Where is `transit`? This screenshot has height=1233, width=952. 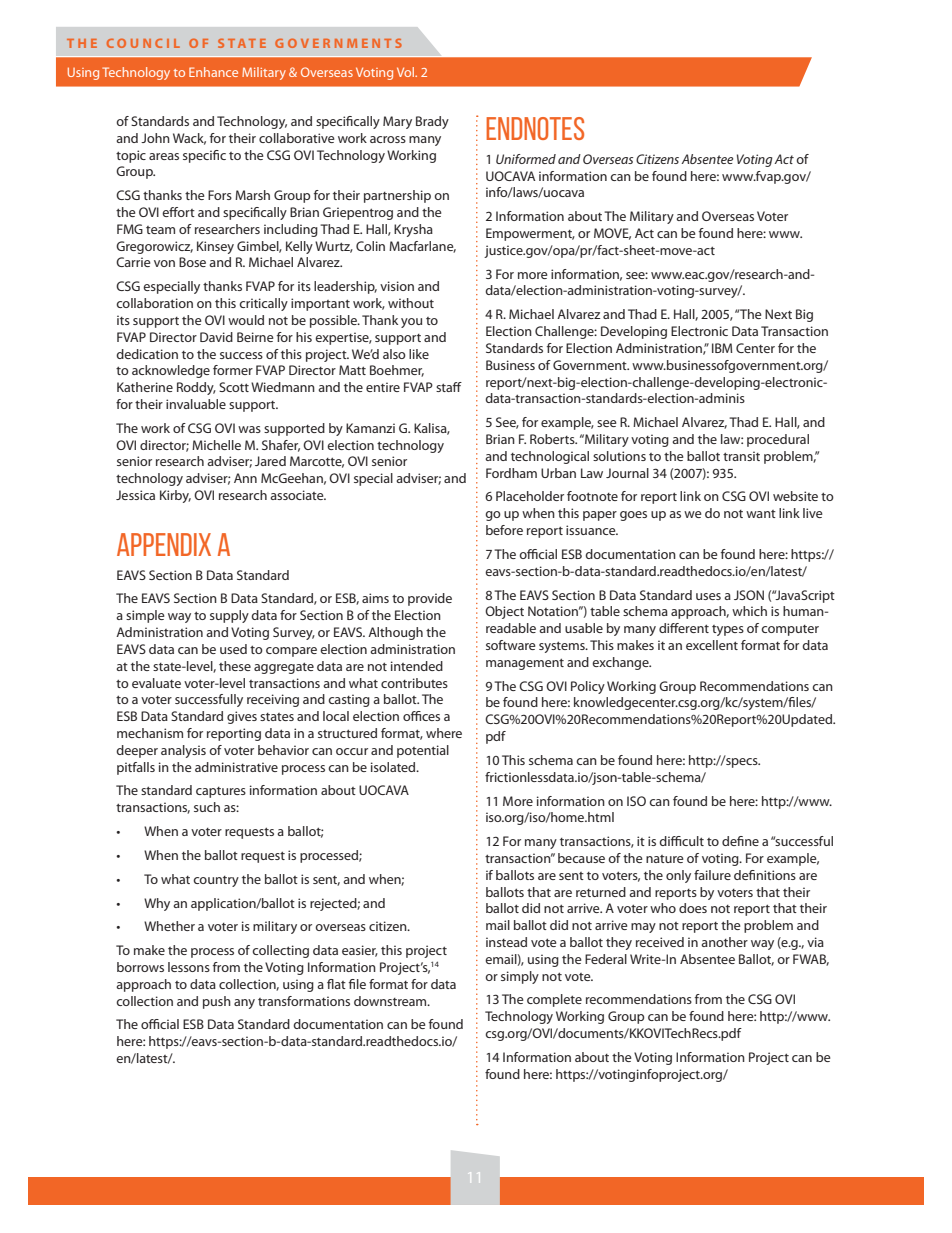
transit is located at coordinates (741, 456).
